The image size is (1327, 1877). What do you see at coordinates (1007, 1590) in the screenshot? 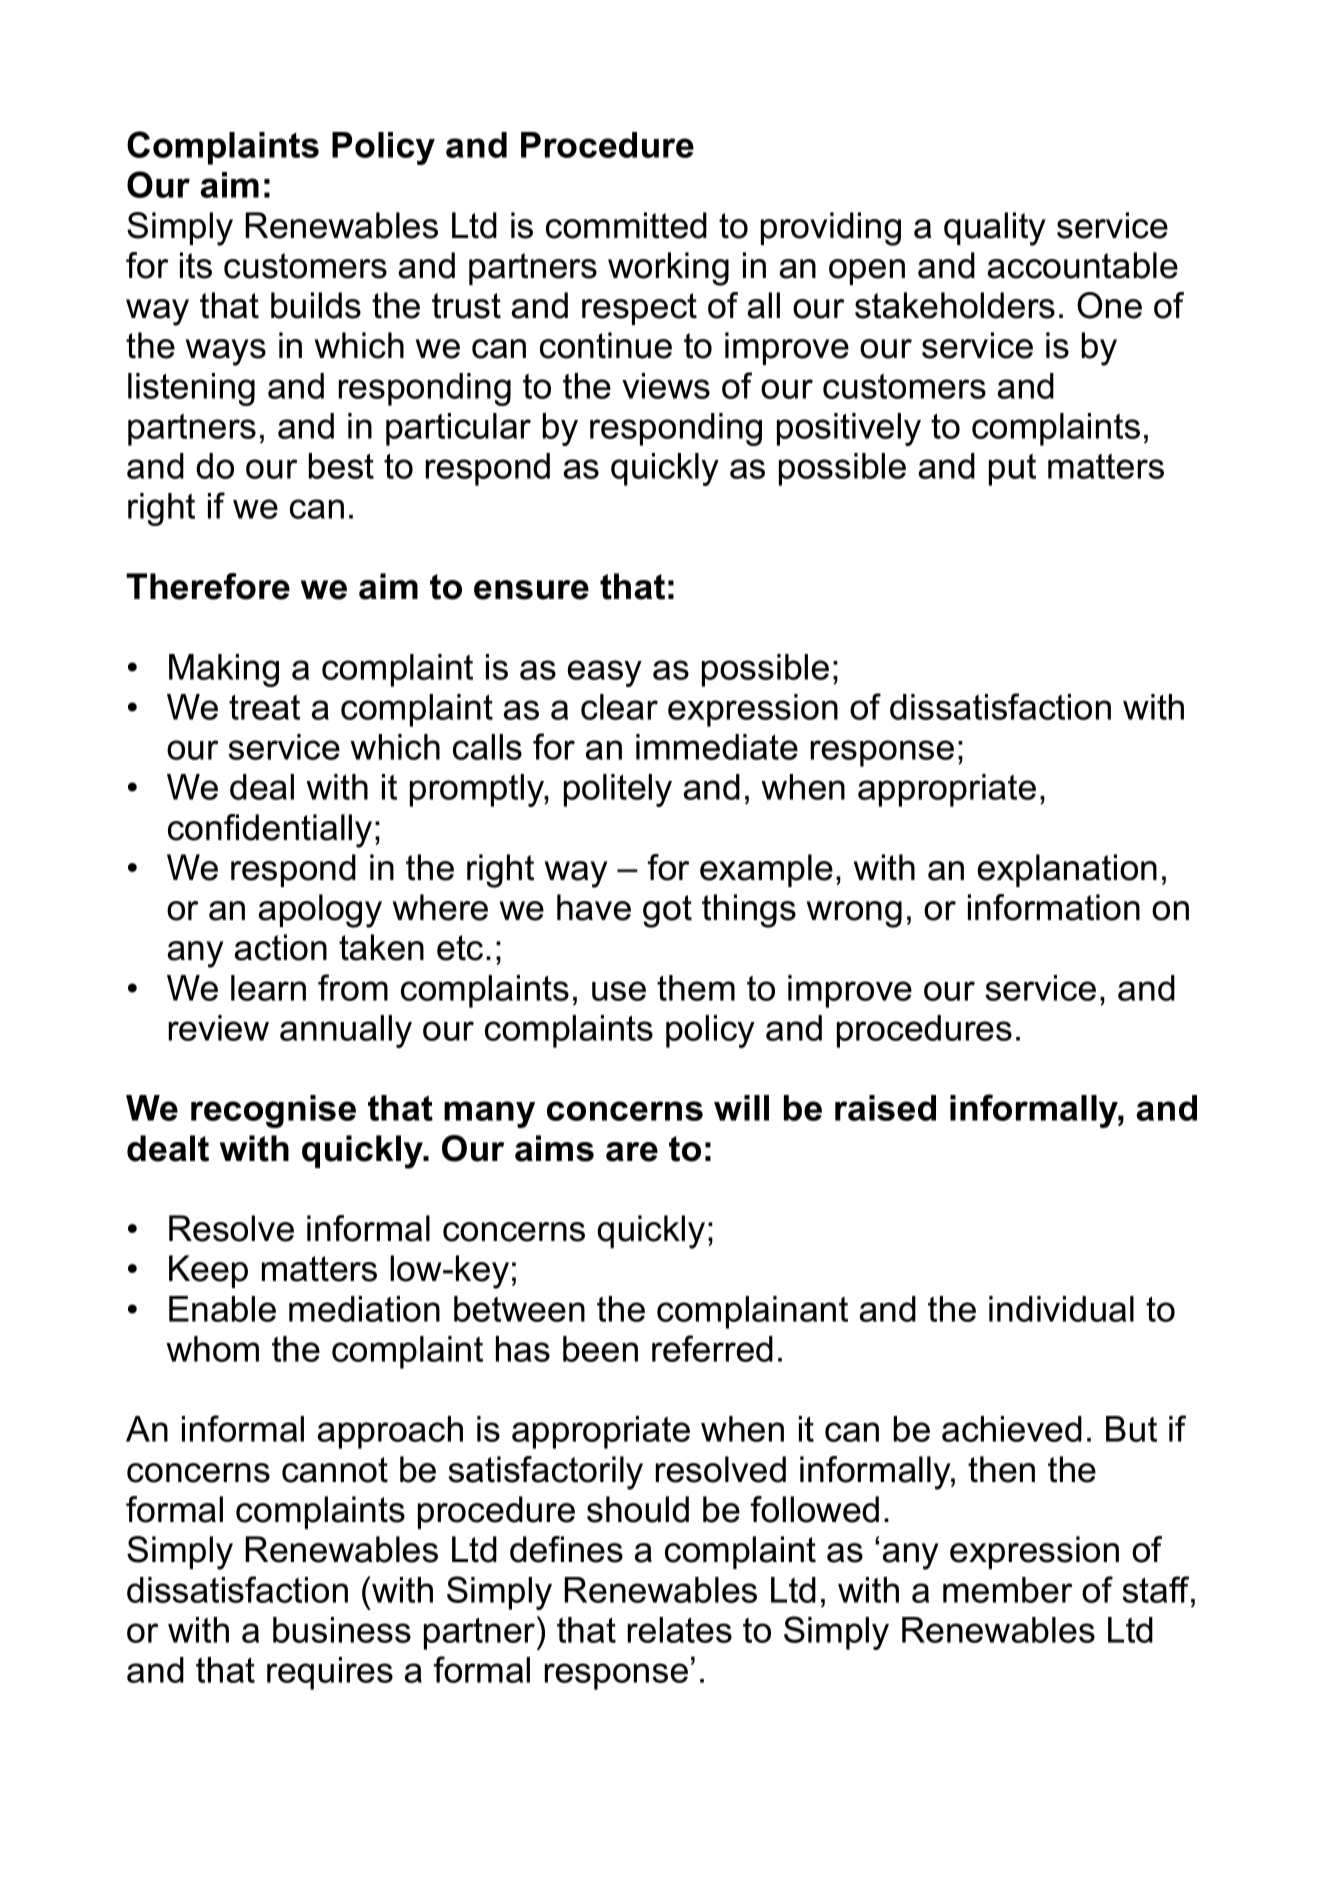
I see `member` at bounding box center [1007, 1590].
